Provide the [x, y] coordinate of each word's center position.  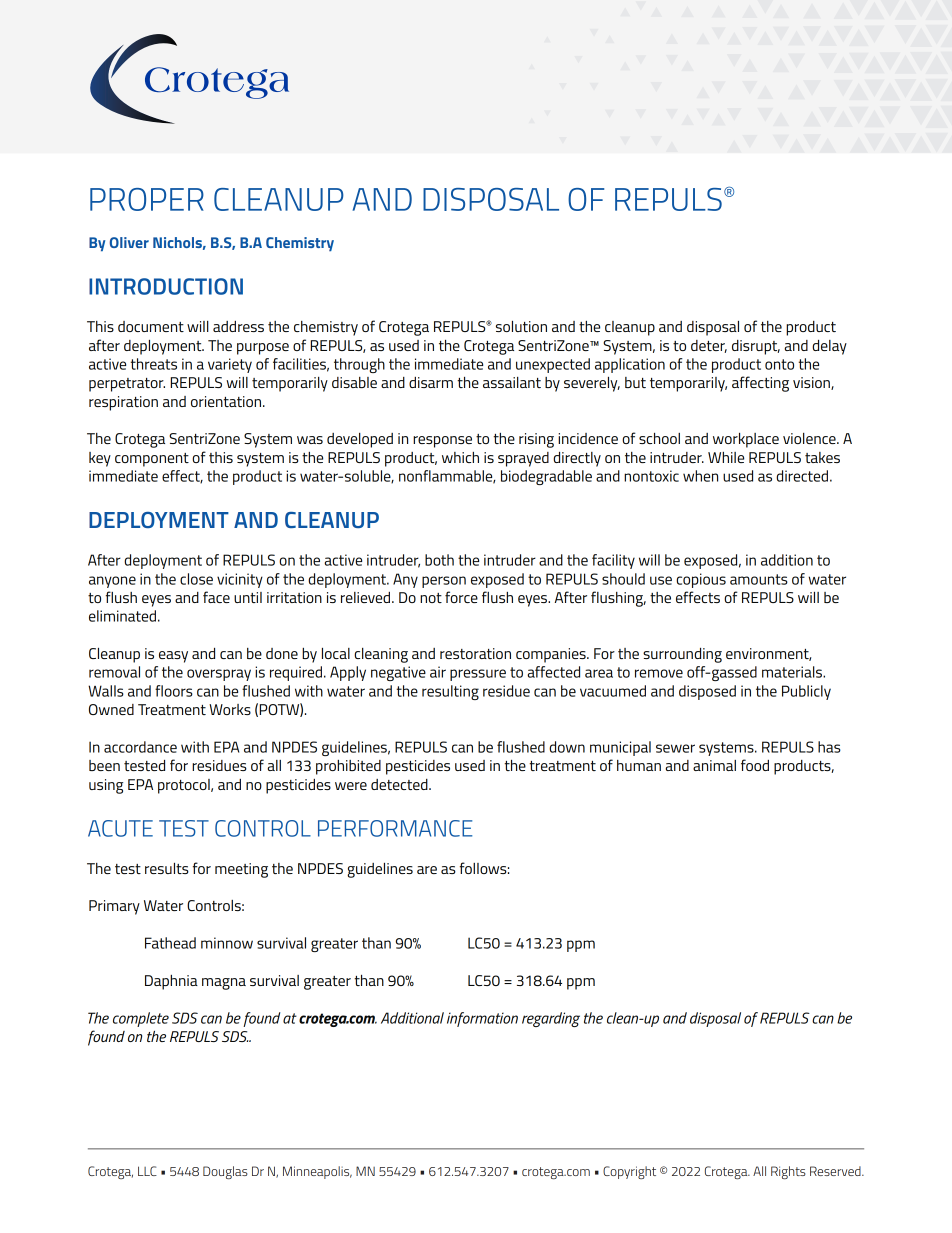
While [726, 457]
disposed [707, 692]
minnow [227, 943]
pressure [478, 675]
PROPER [147, 199]
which [460, 457]
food [755, 765]
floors [174, 691]
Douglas [225, 1172]
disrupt [756, 347]
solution [521, 326]
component [152, 460]
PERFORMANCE [395, 828]
